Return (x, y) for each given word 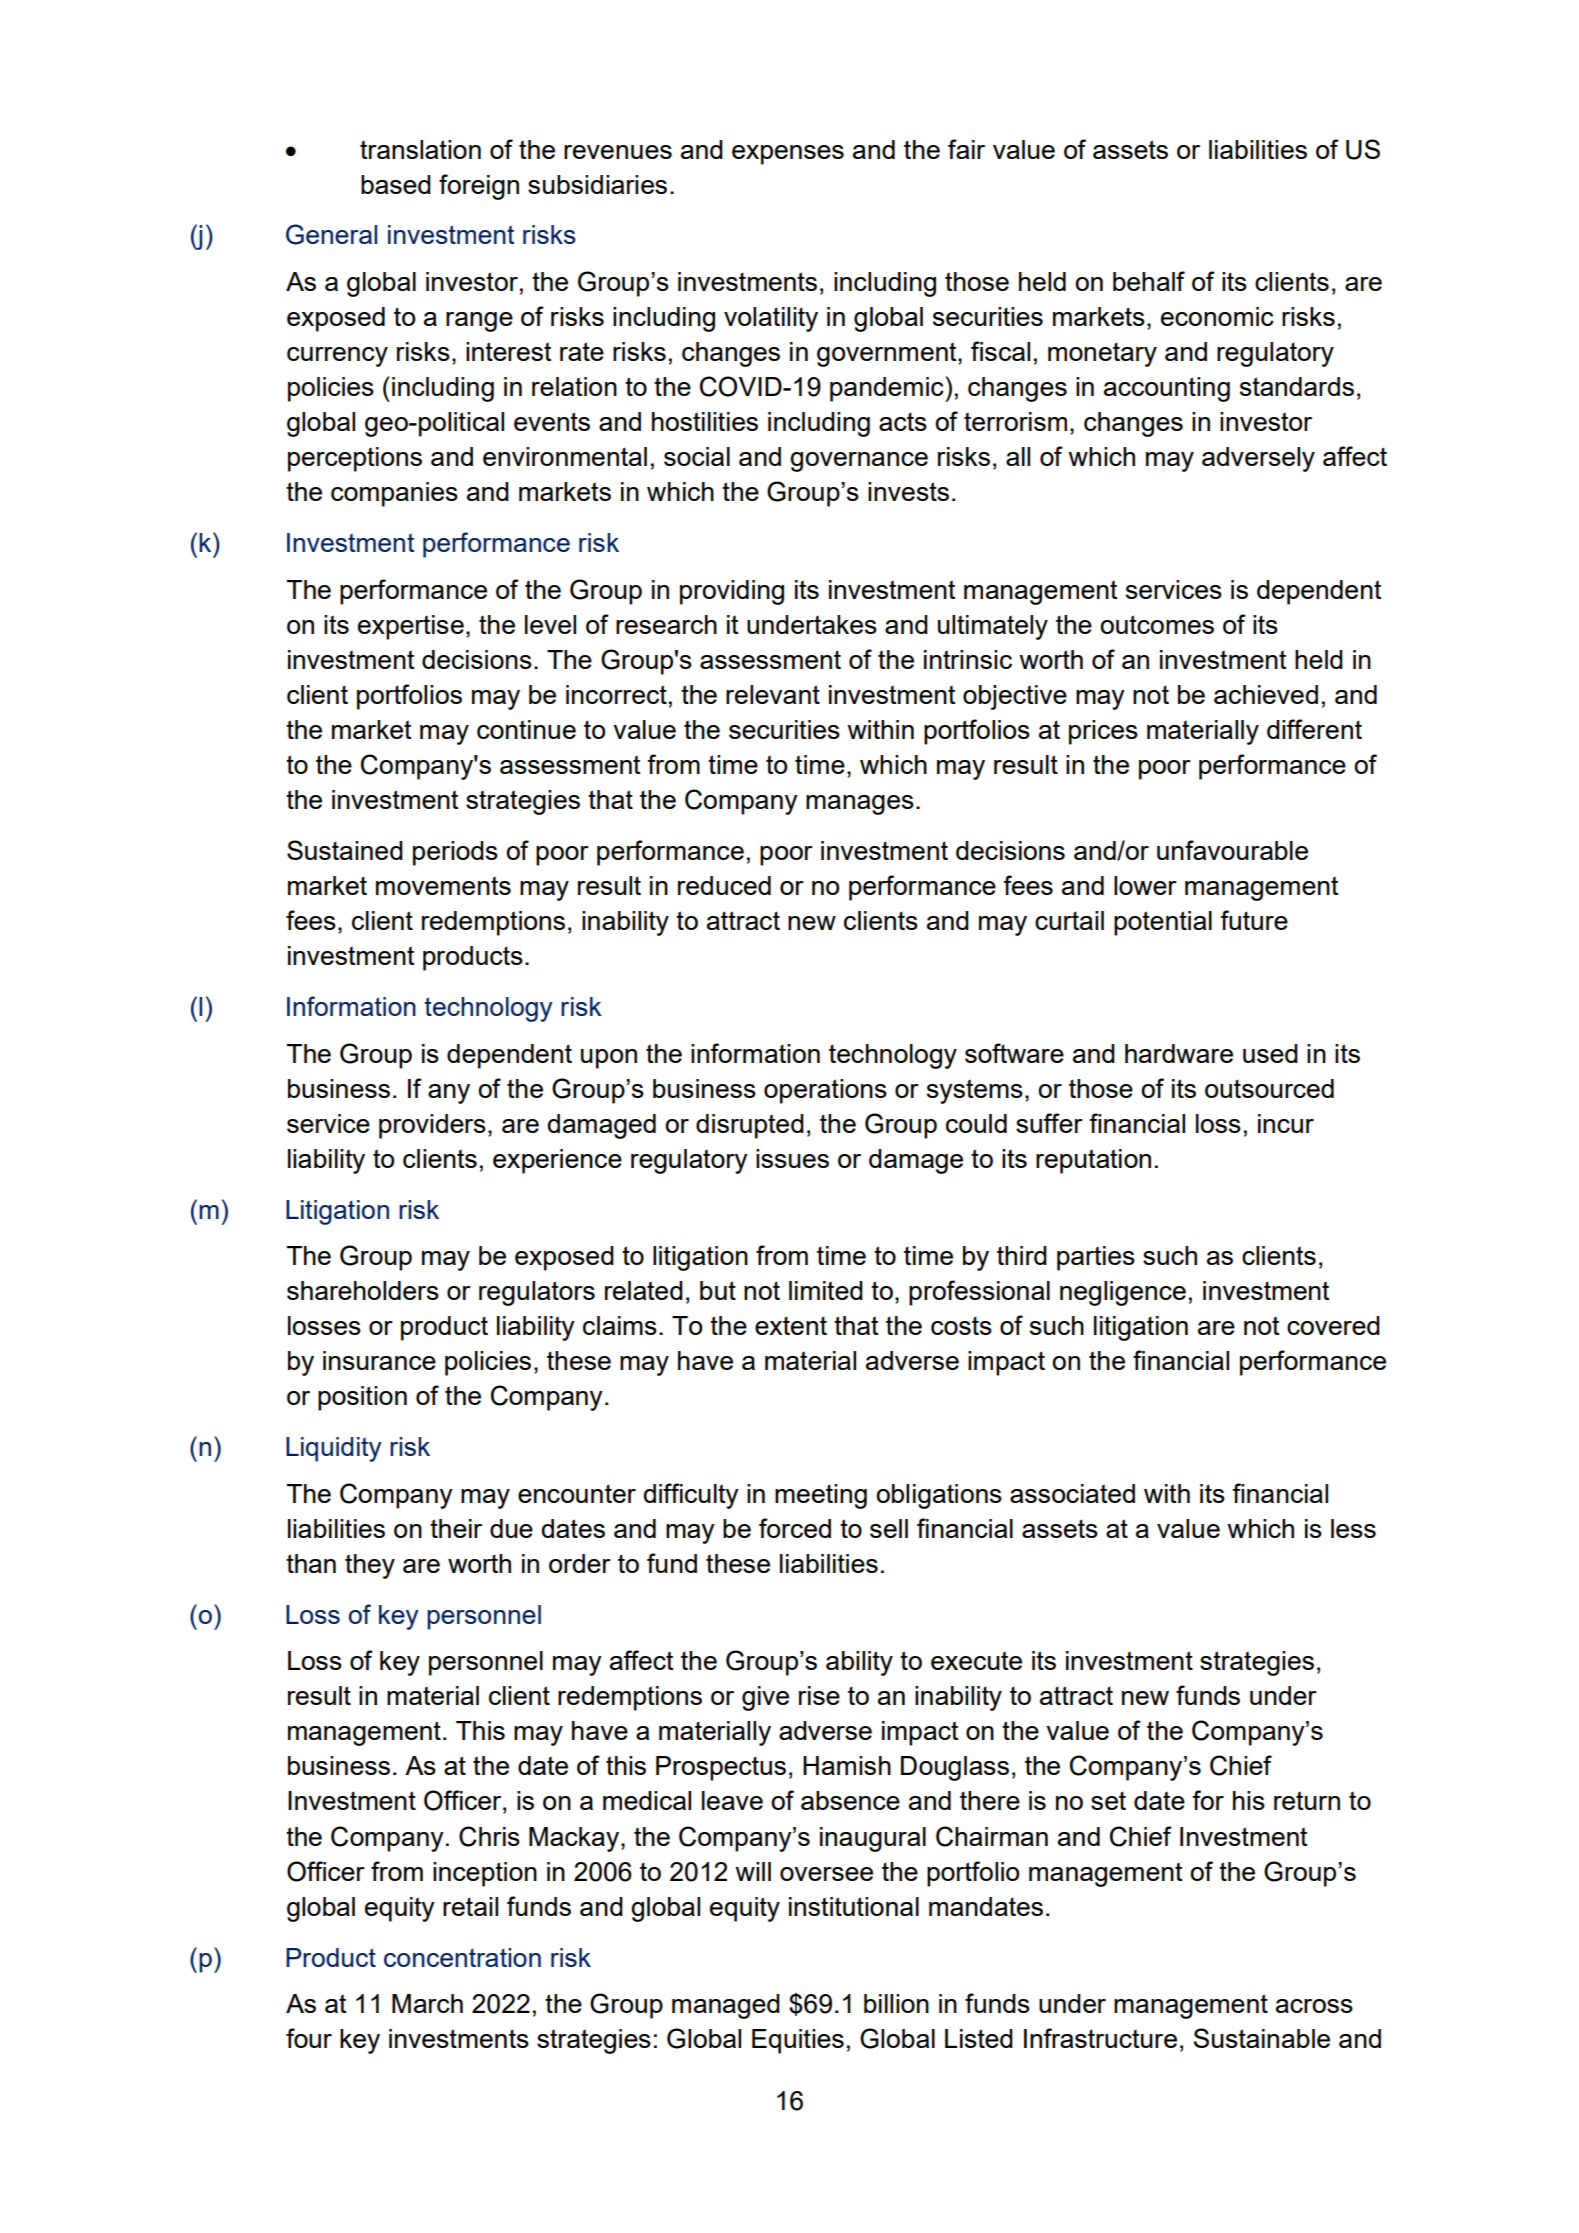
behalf (1149, 281)
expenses (788, 155)
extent (791, 1325)
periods (455, 853)
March (427, 2003)
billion (896, 2003)
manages (860, 805)
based (396, 184)
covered (1333, 1325)
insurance (379, 1360)
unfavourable (1232, 850)
